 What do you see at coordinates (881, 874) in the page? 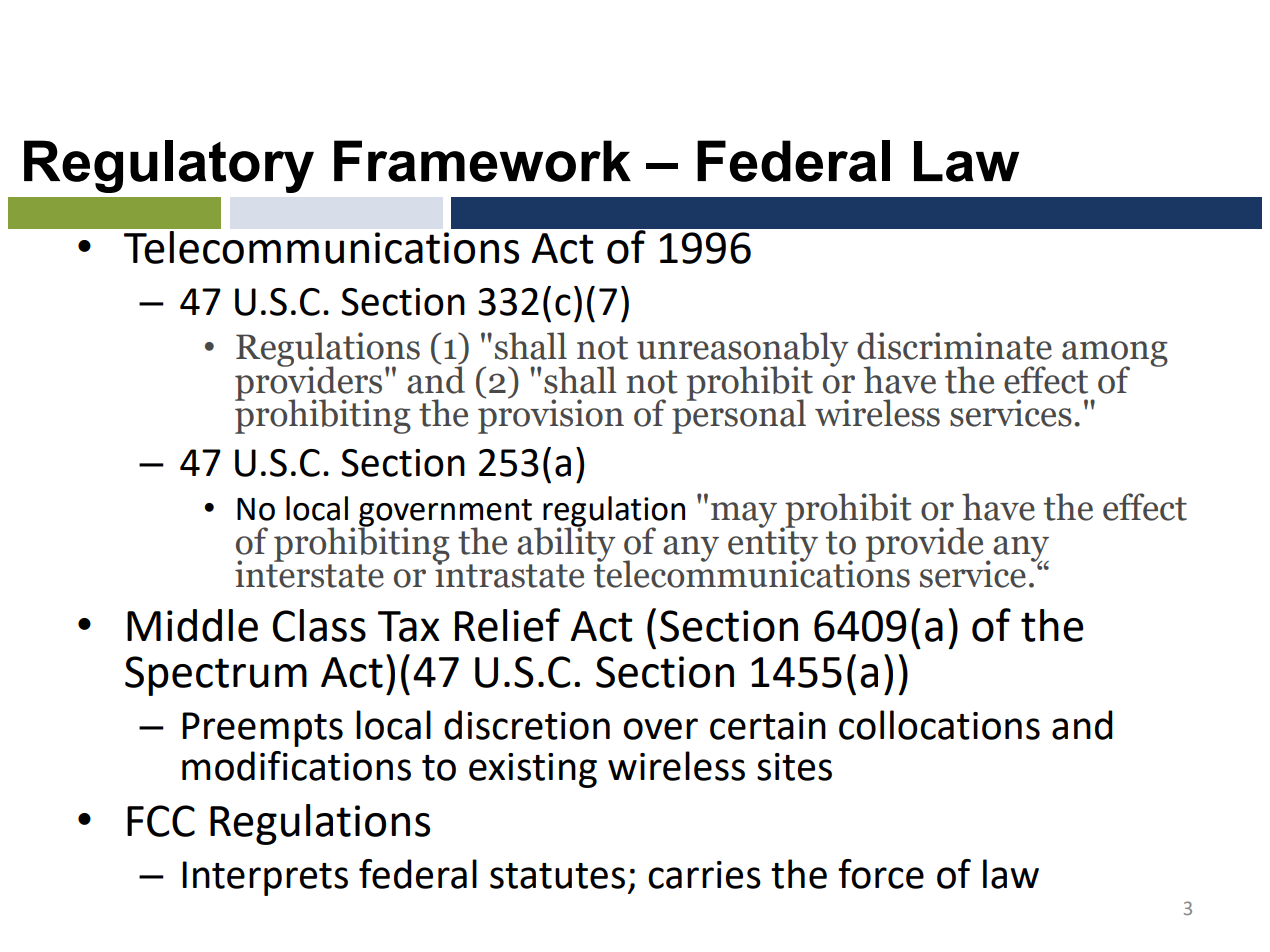
I see `force` at bounding box center [881, 874].
